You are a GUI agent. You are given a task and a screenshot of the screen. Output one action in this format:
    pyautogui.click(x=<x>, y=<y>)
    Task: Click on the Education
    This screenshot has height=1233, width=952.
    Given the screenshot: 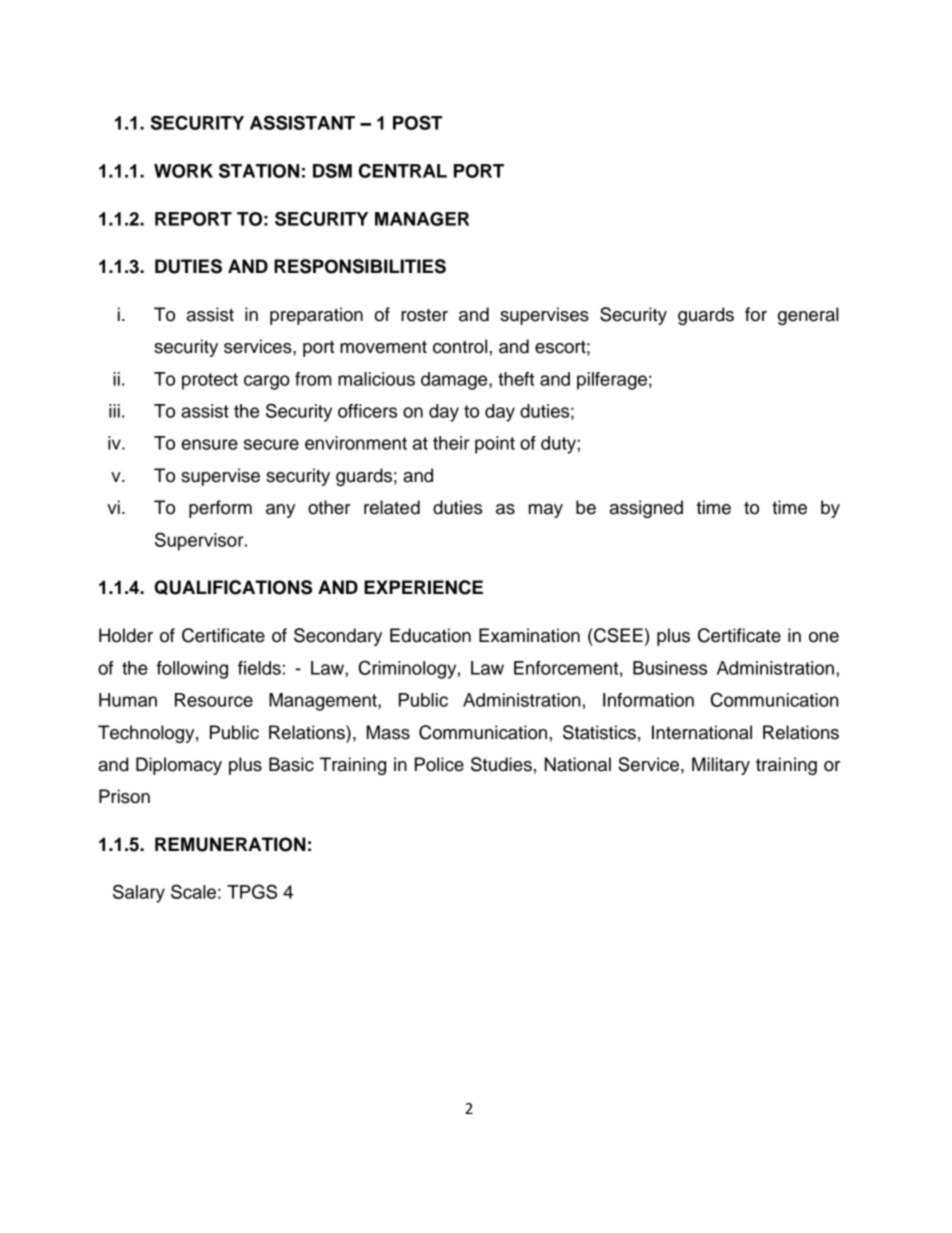 What is the action you would take?
    pyautogui.click(x=430, y=635)
